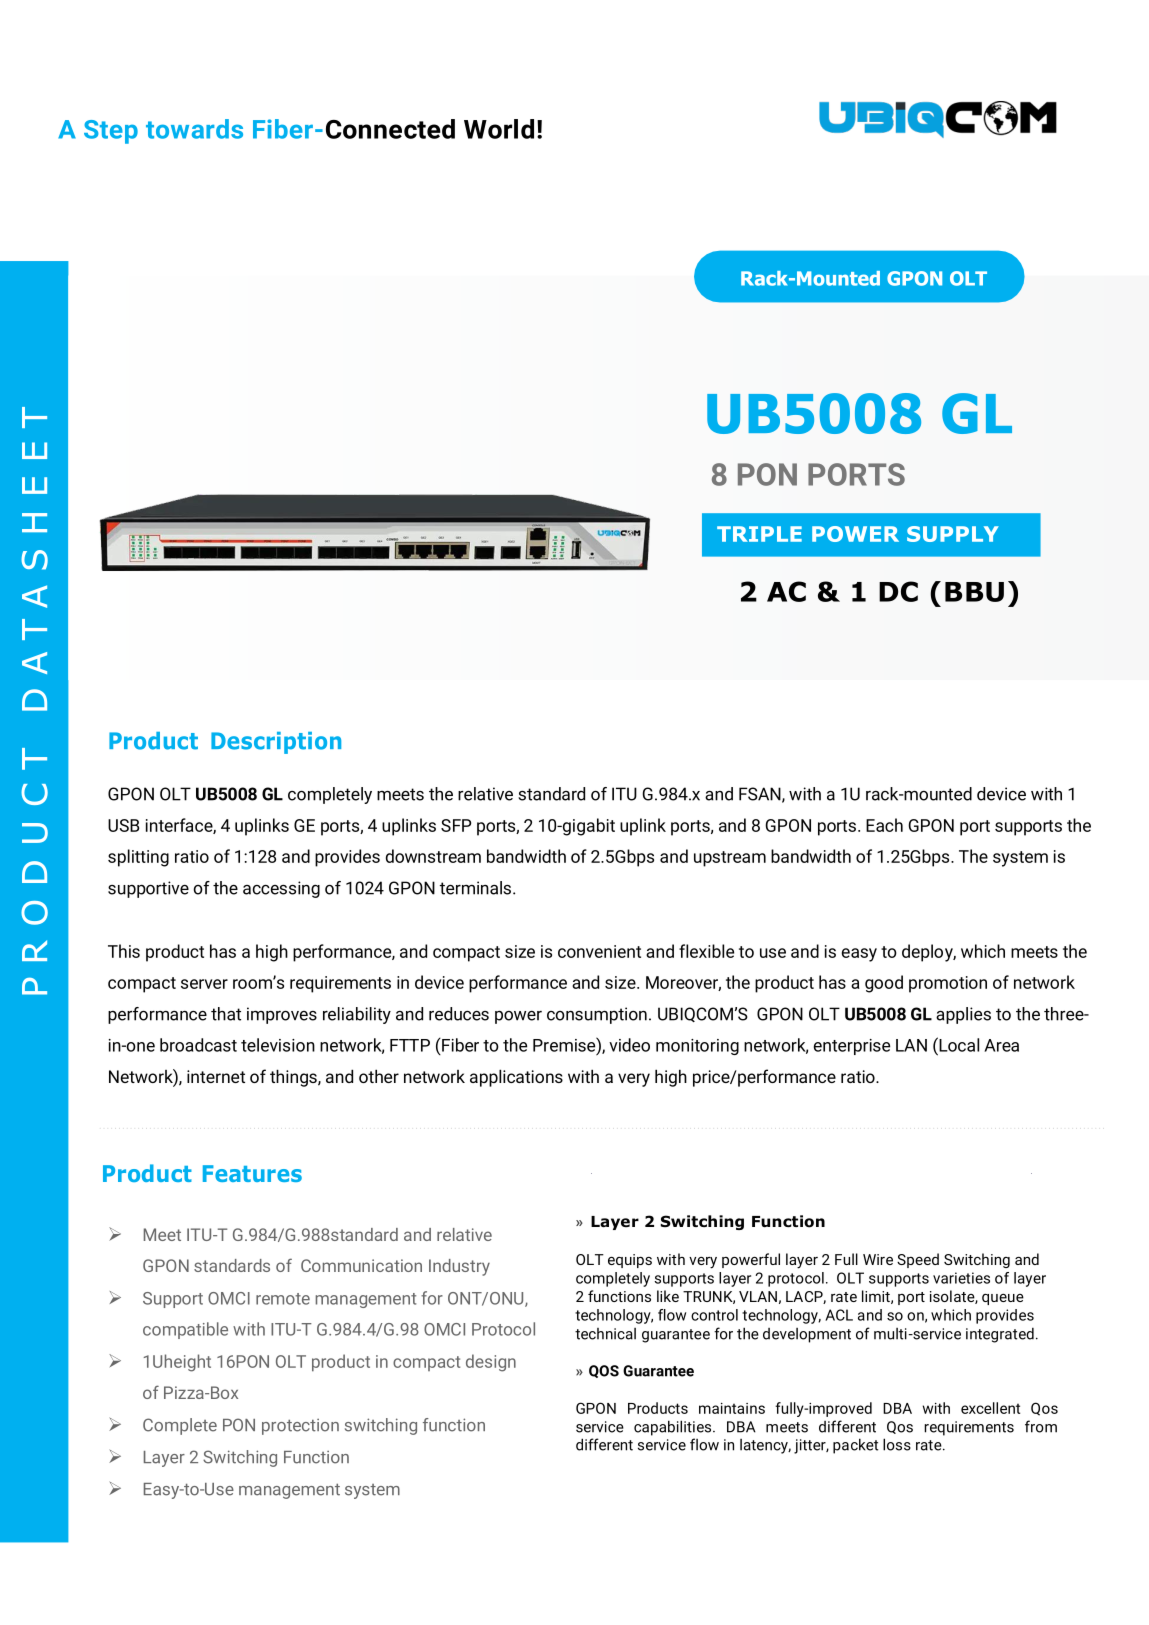  I want to click on World, so click(499, 129).
